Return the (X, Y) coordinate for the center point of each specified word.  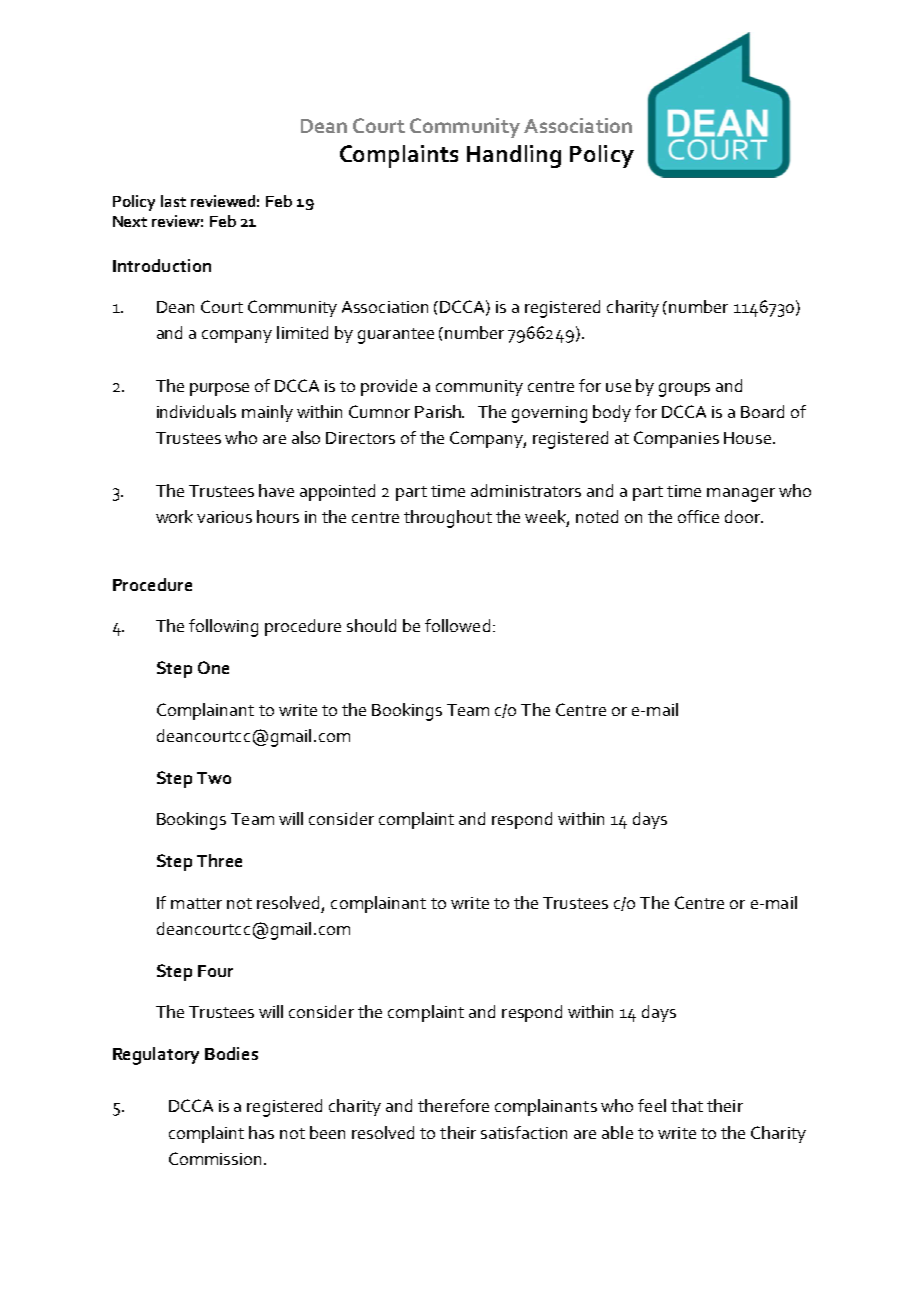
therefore (453, 1105)
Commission (215, 1158)
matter (196, 903)
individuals (196, 411)
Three (219, 860)
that (687, 1105)
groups (684, 390)
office (698, 516)
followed (457, 625)
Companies (676, 439)
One (213, 667)
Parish (439, 411)
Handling (514, 156)
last (173, 201)
